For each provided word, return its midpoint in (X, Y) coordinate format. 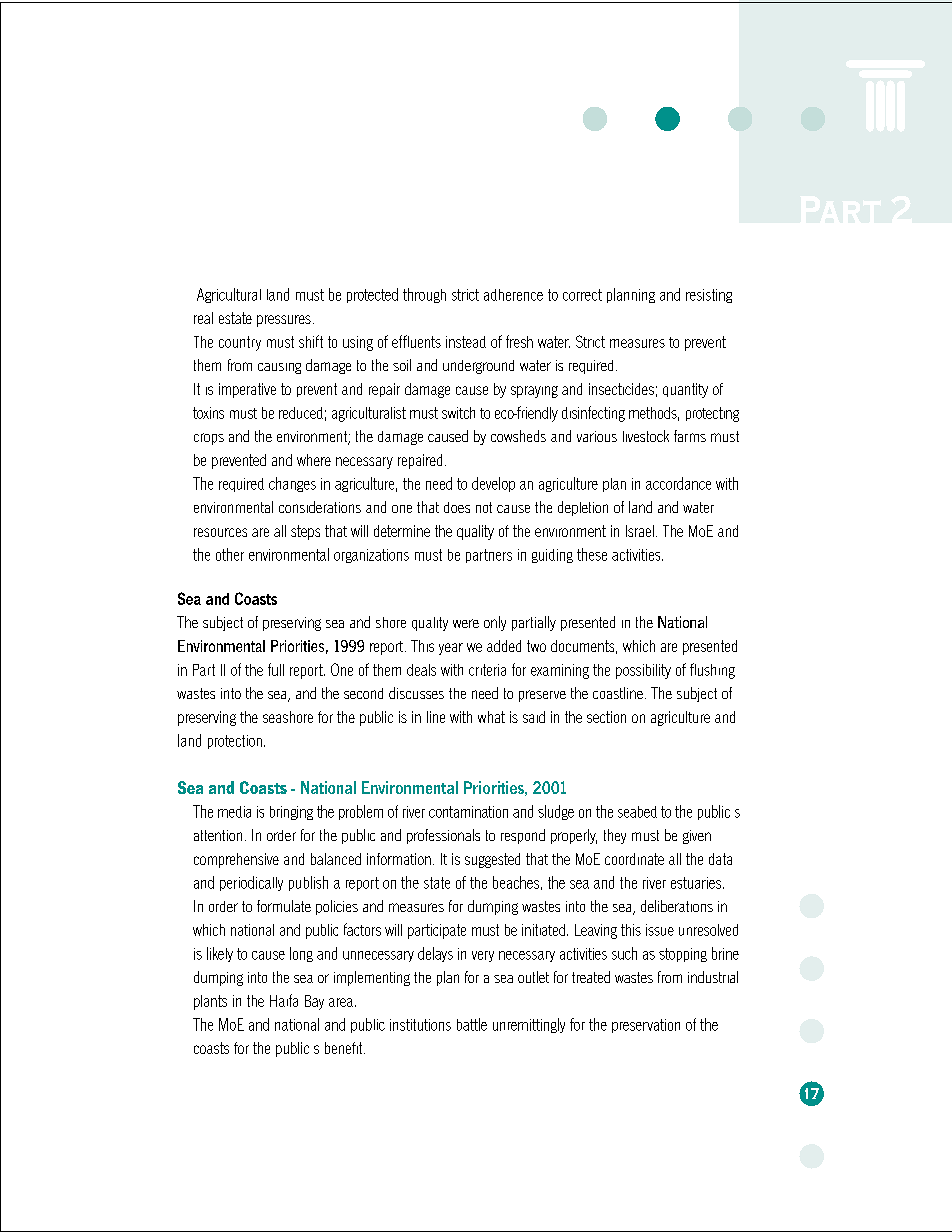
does (457, 507)
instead (466, 342)
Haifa (284, 1000)
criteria (487, 670)
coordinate (634, 859)
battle (472, 1024)
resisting (709, 296)
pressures (284, 321)
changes (292, 484)
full (276, 669)
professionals (443, 836)
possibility (643, 671)
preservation (646, 1026)
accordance (678, 483)
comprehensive (236, 860)
